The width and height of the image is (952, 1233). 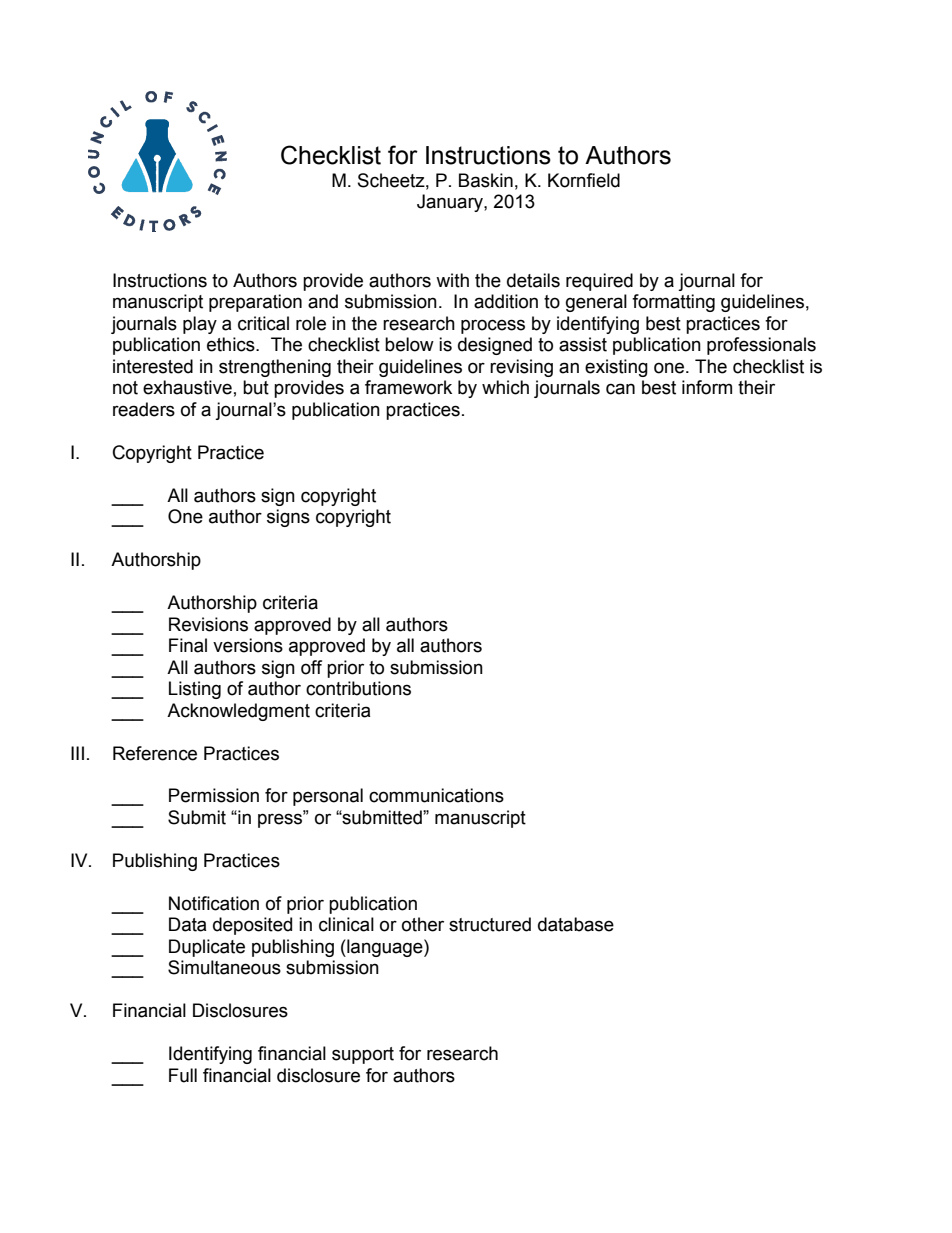 What do you see at coordinates (155, 753) in the image?
I see `Reference` at bounding box center [155, 753].
